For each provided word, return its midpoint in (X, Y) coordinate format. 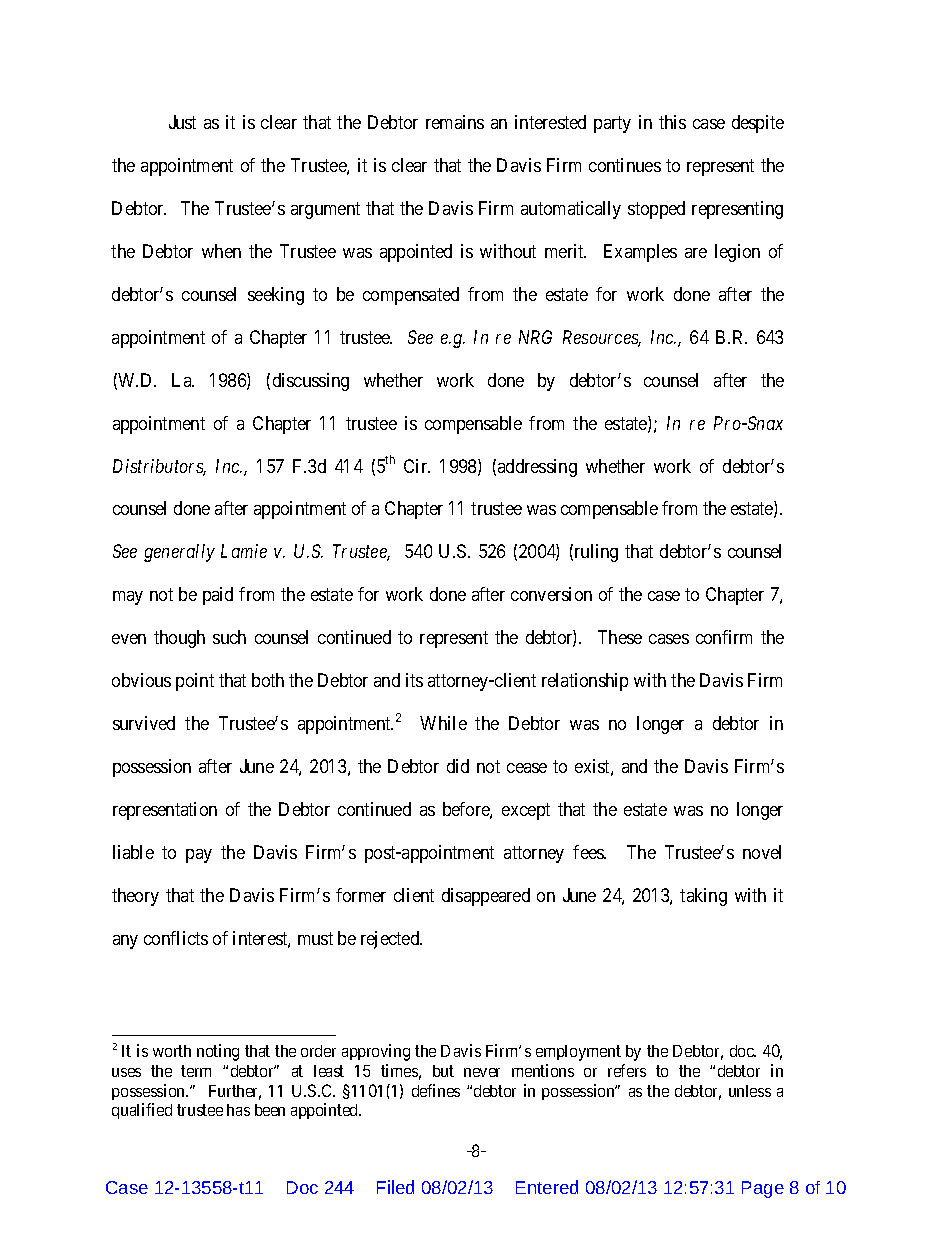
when (221, 251)
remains (455, 122)
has (238, 1110)
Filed (395, 1187)
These (620, 637)
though (179, 639)
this (672, 122)
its (414, 680)
